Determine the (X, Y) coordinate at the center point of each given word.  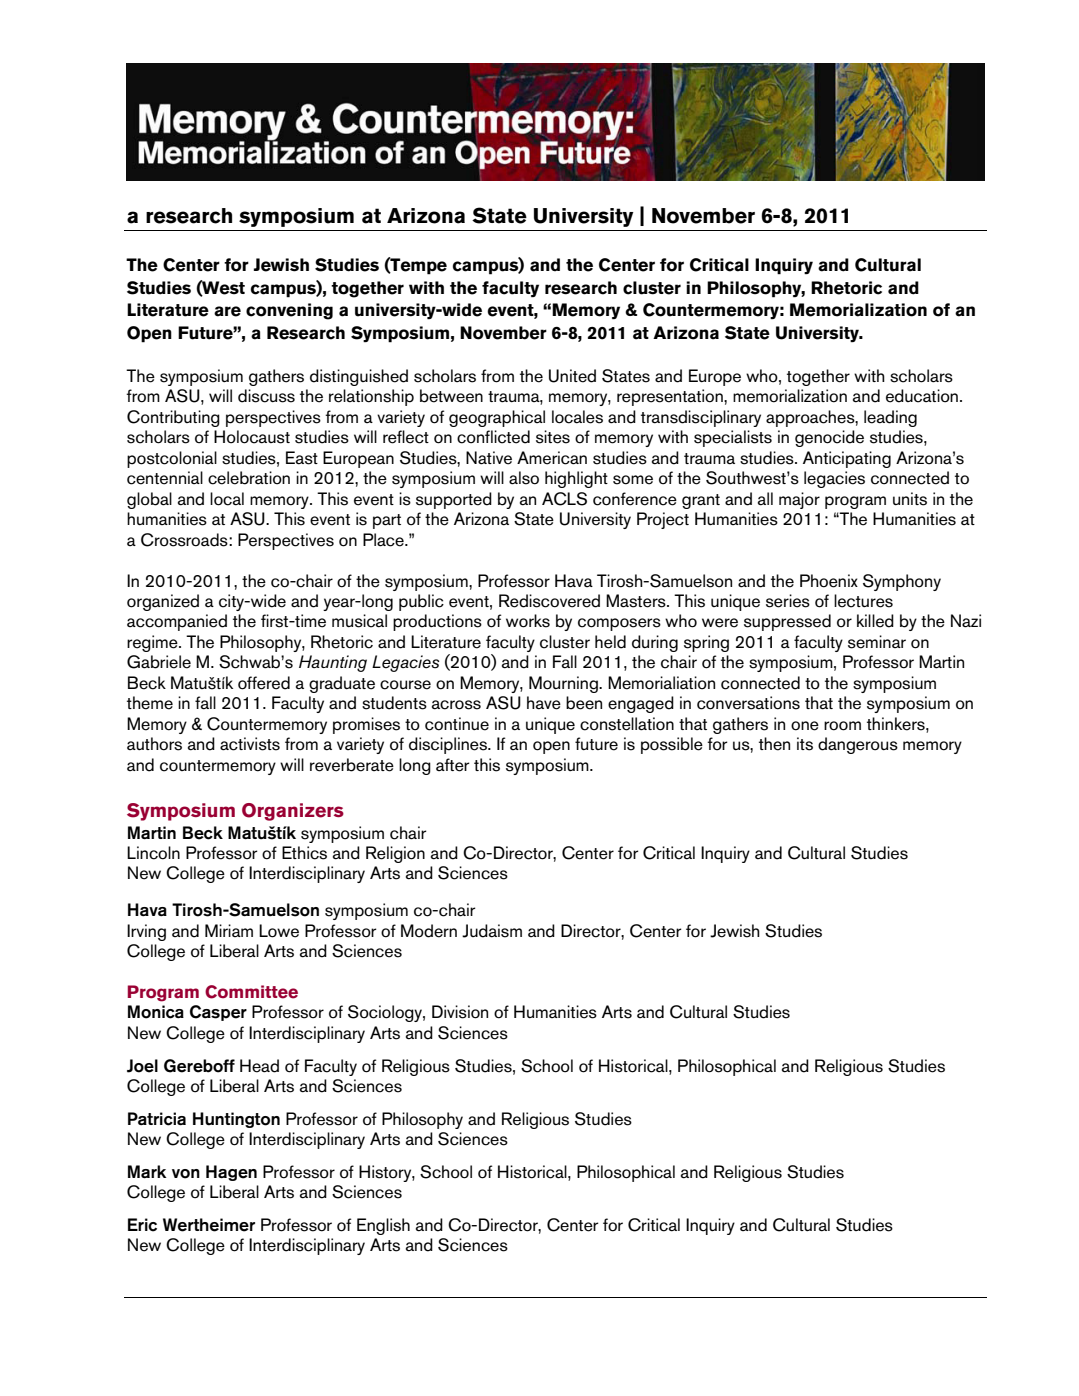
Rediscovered (549, 601)
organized (163, 602)
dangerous (858, 745)
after (453, 765)
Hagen (231, 1173)
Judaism (492, 931)
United (572, 376)
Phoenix (829, 581)
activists (250, 744)
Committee (251, 992)
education (922, 396)
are (227, 311)
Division (460, 1012)
